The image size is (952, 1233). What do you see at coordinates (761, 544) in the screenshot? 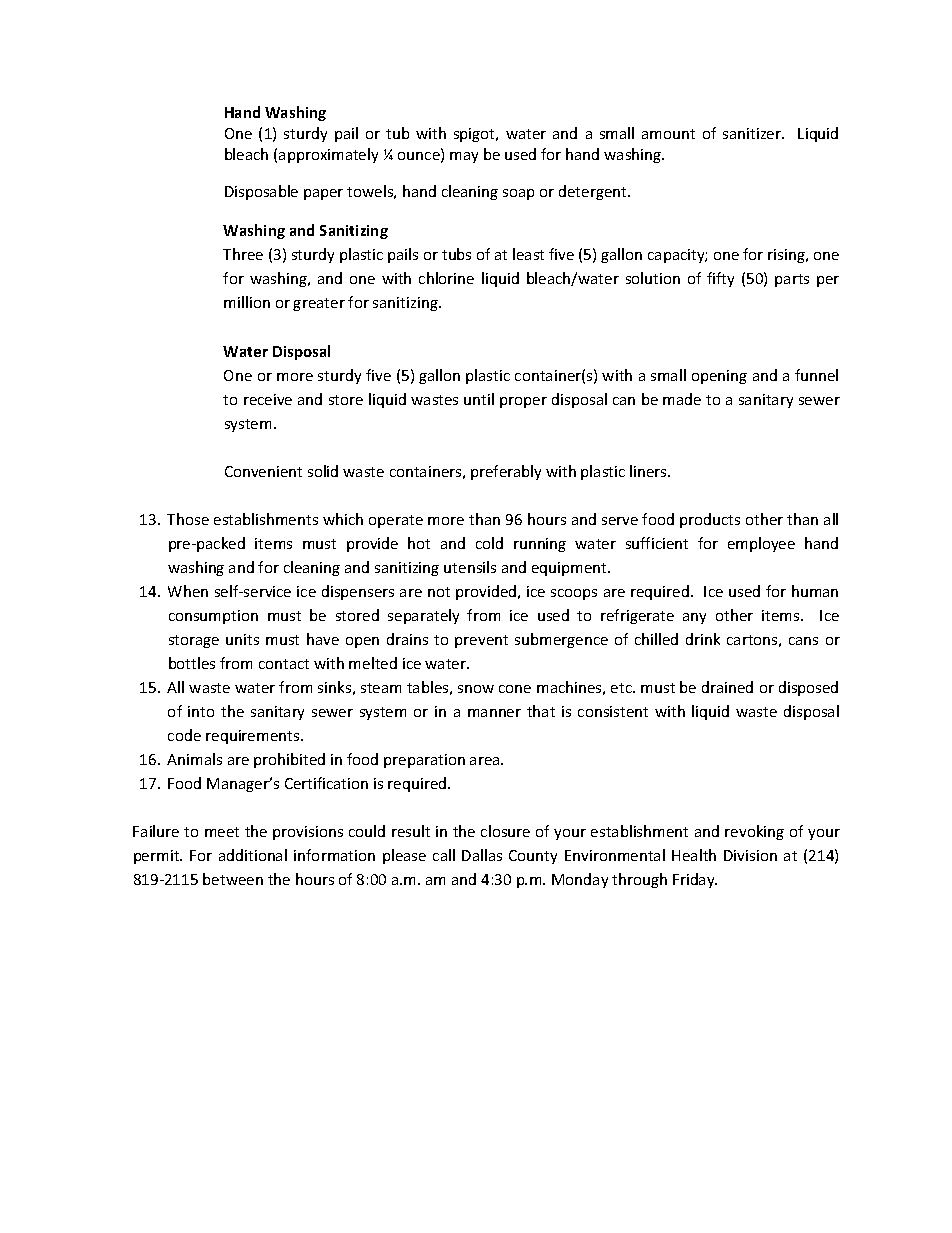
I see `employee` at bounding box center [761, 544].
